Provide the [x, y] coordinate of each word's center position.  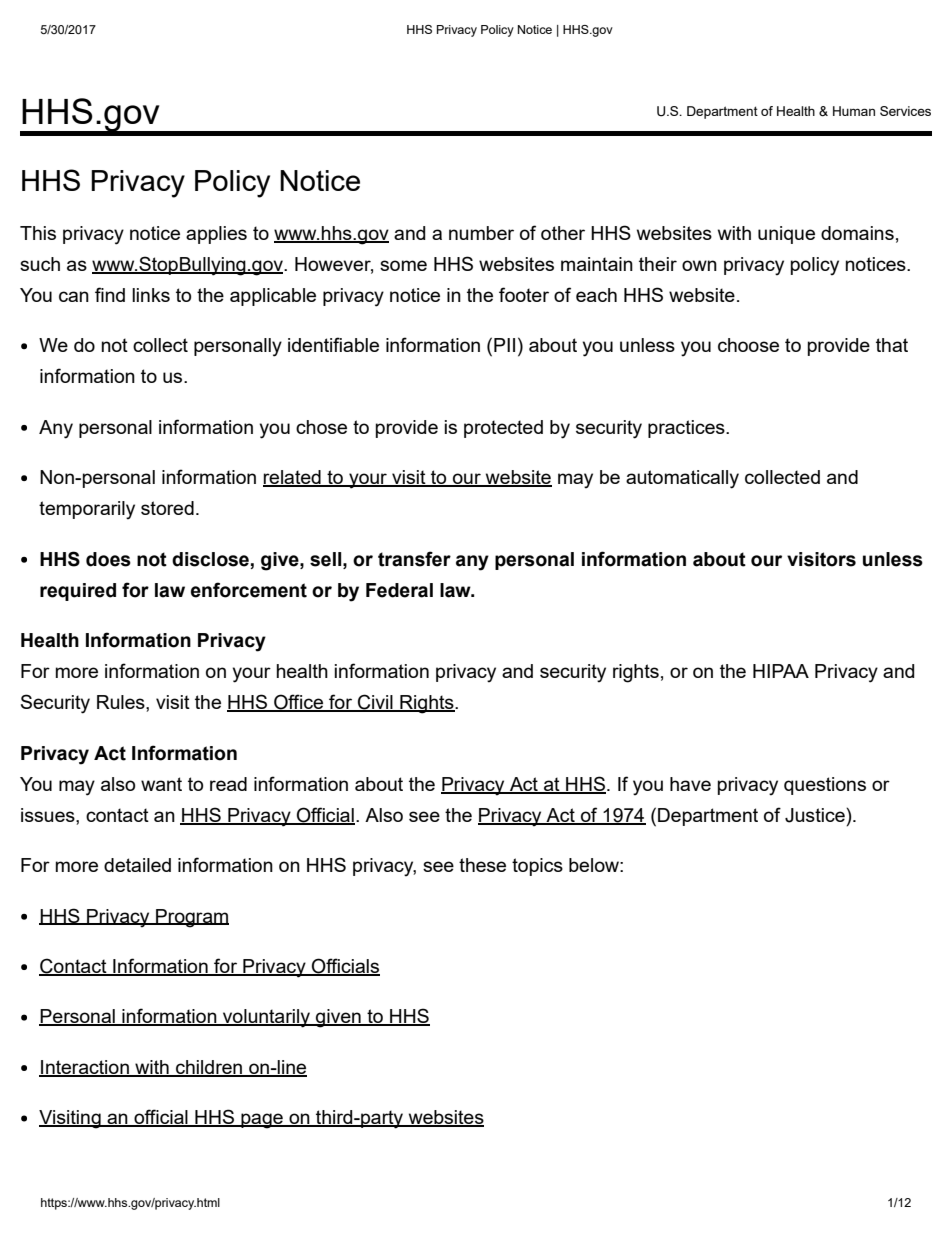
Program [191, 918]
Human [854, 111]
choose [748, 345]
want [161, 784]
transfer [414, 559]
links [151, 295]
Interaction [85, 1068]
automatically [682, 479]
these [482, 865]
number [481, 233]
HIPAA [781, 671]
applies [216, 235]
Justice [816, 815]
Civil [375, 703]
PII [504, 345]
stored [167, 508]
